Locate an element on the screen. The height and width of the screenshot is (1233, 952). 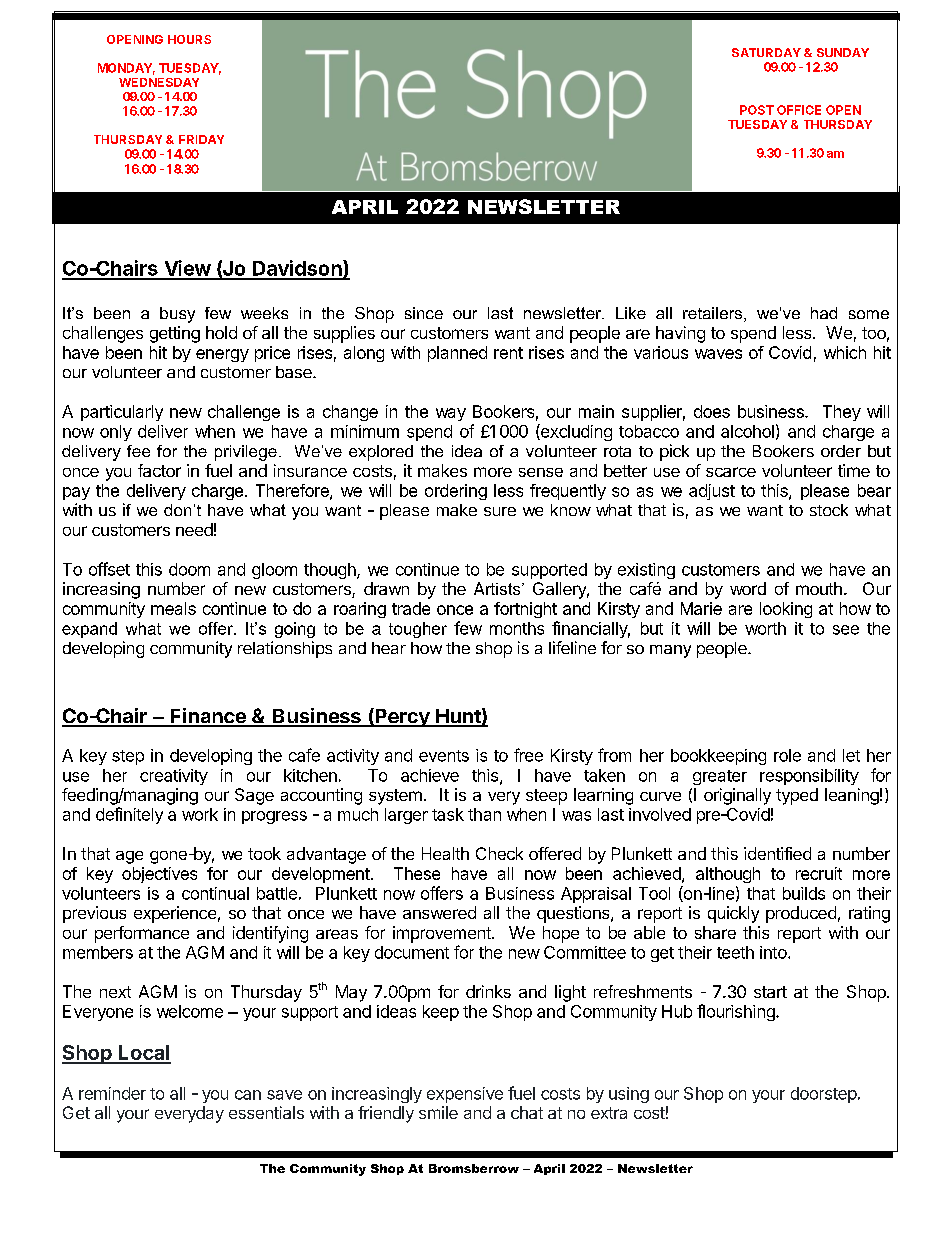
flourishing is located at coordinates (737, 1012).
